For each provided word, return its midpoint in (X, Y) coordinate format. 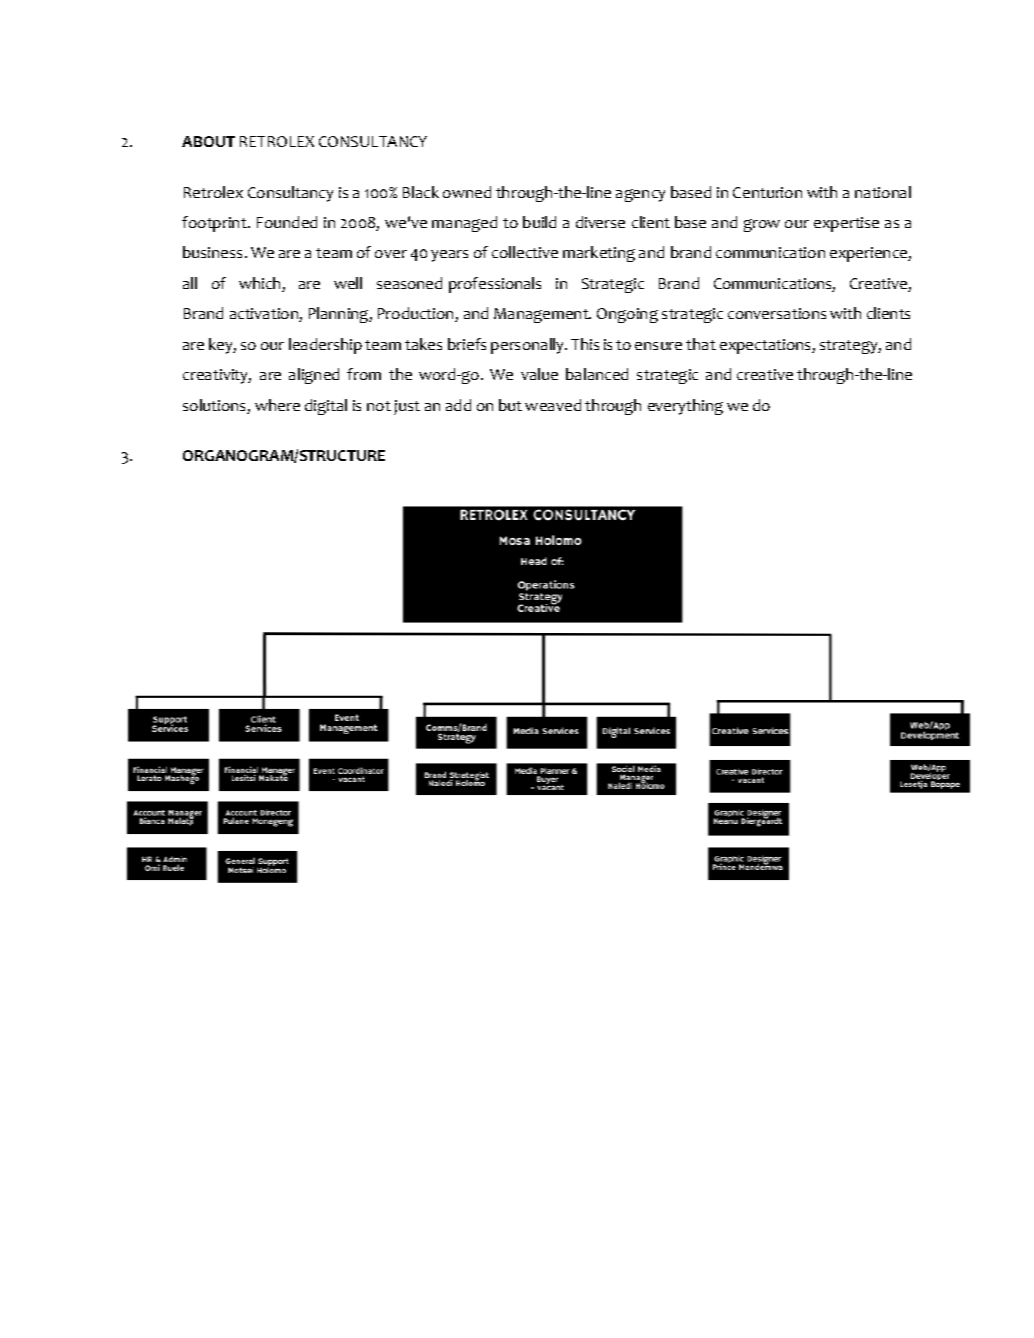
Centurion (767, 192)
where (277, 405)
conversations (777, 313)
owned (467, 192)
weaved (553, 405)
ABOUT (208, 141)
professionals (495, 285)
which (261, 284)
